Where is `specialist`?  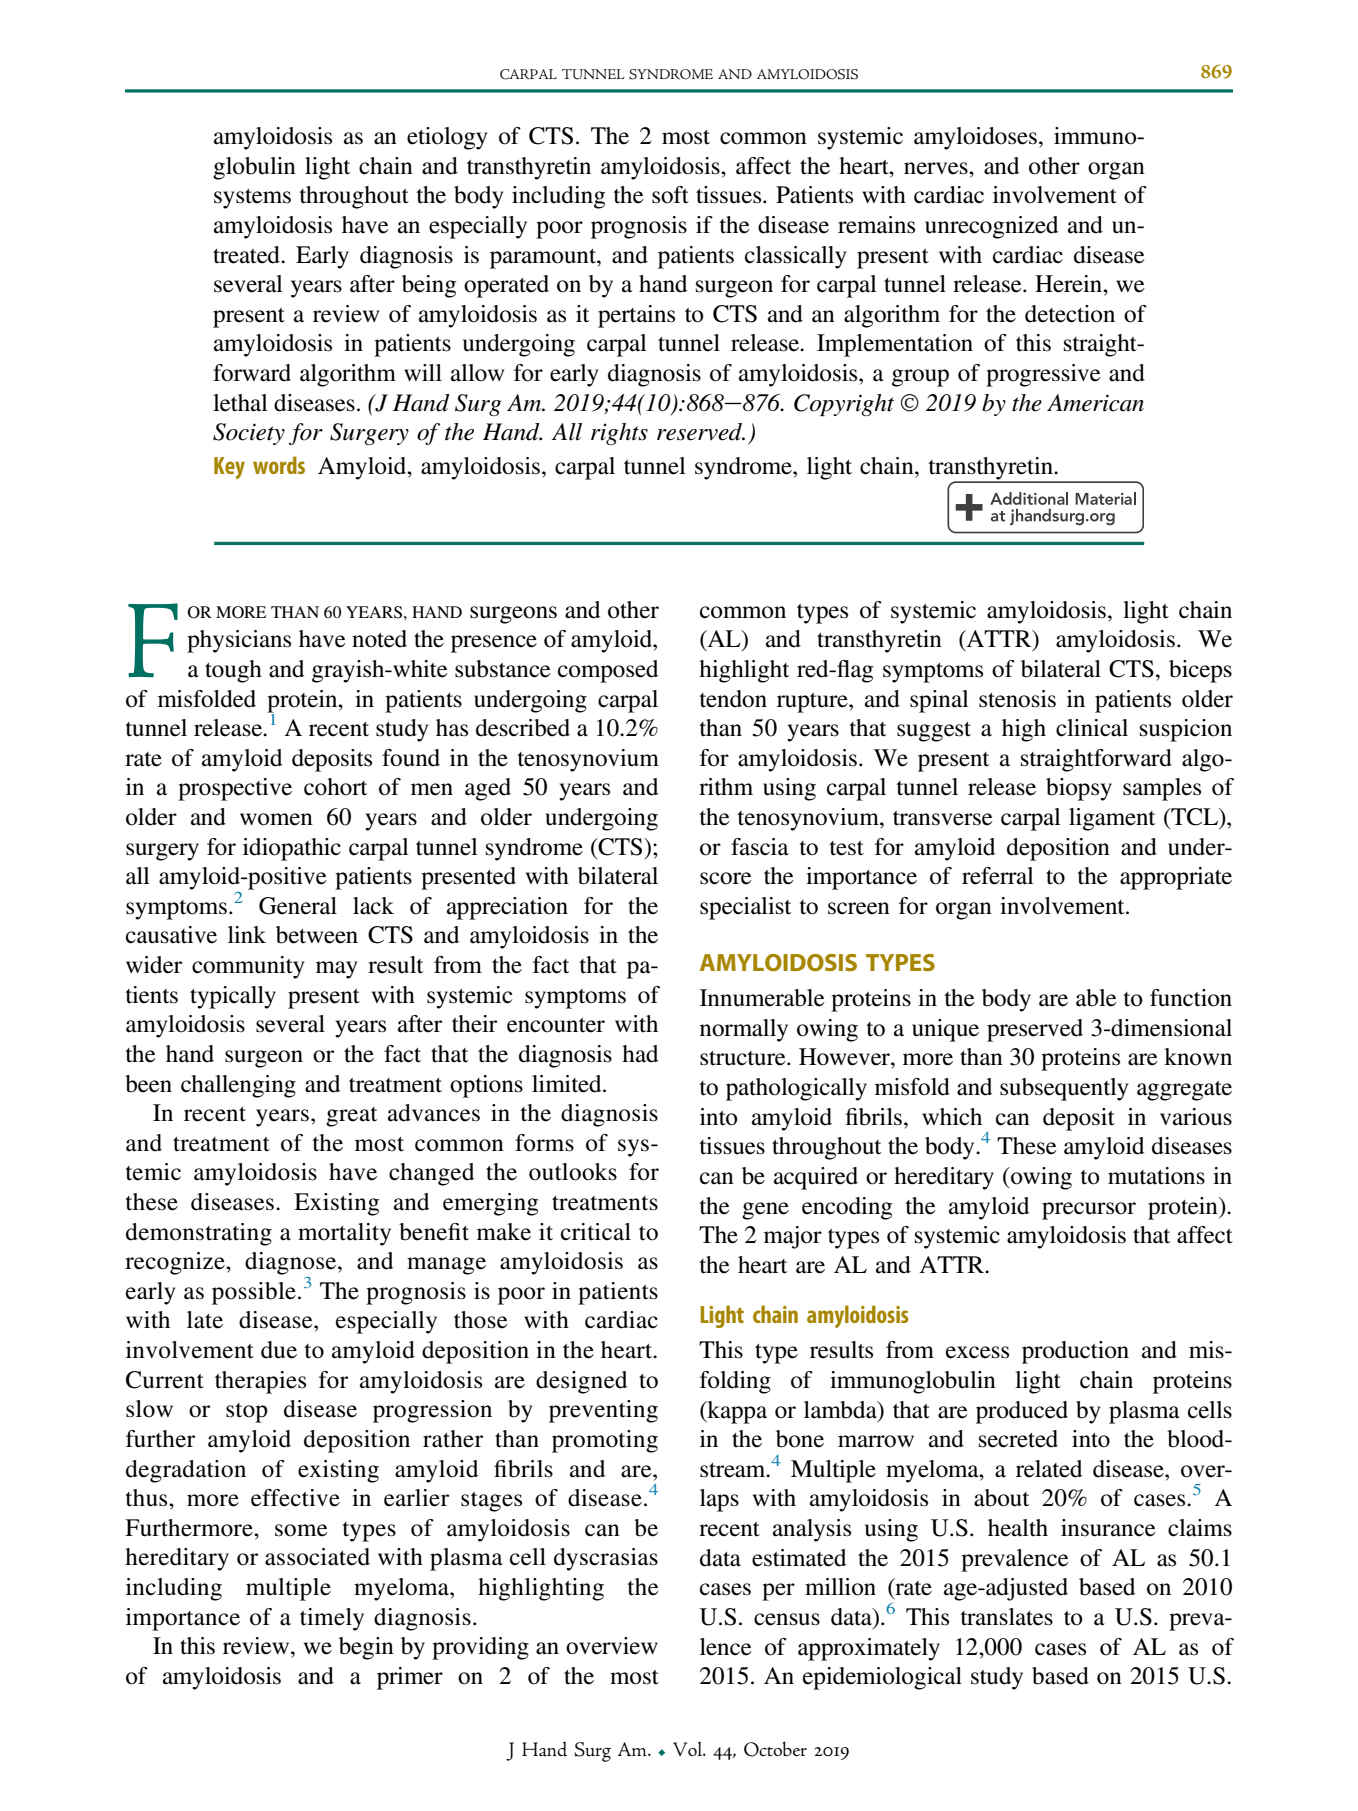
specialist is located at coordinates (745, 908).
